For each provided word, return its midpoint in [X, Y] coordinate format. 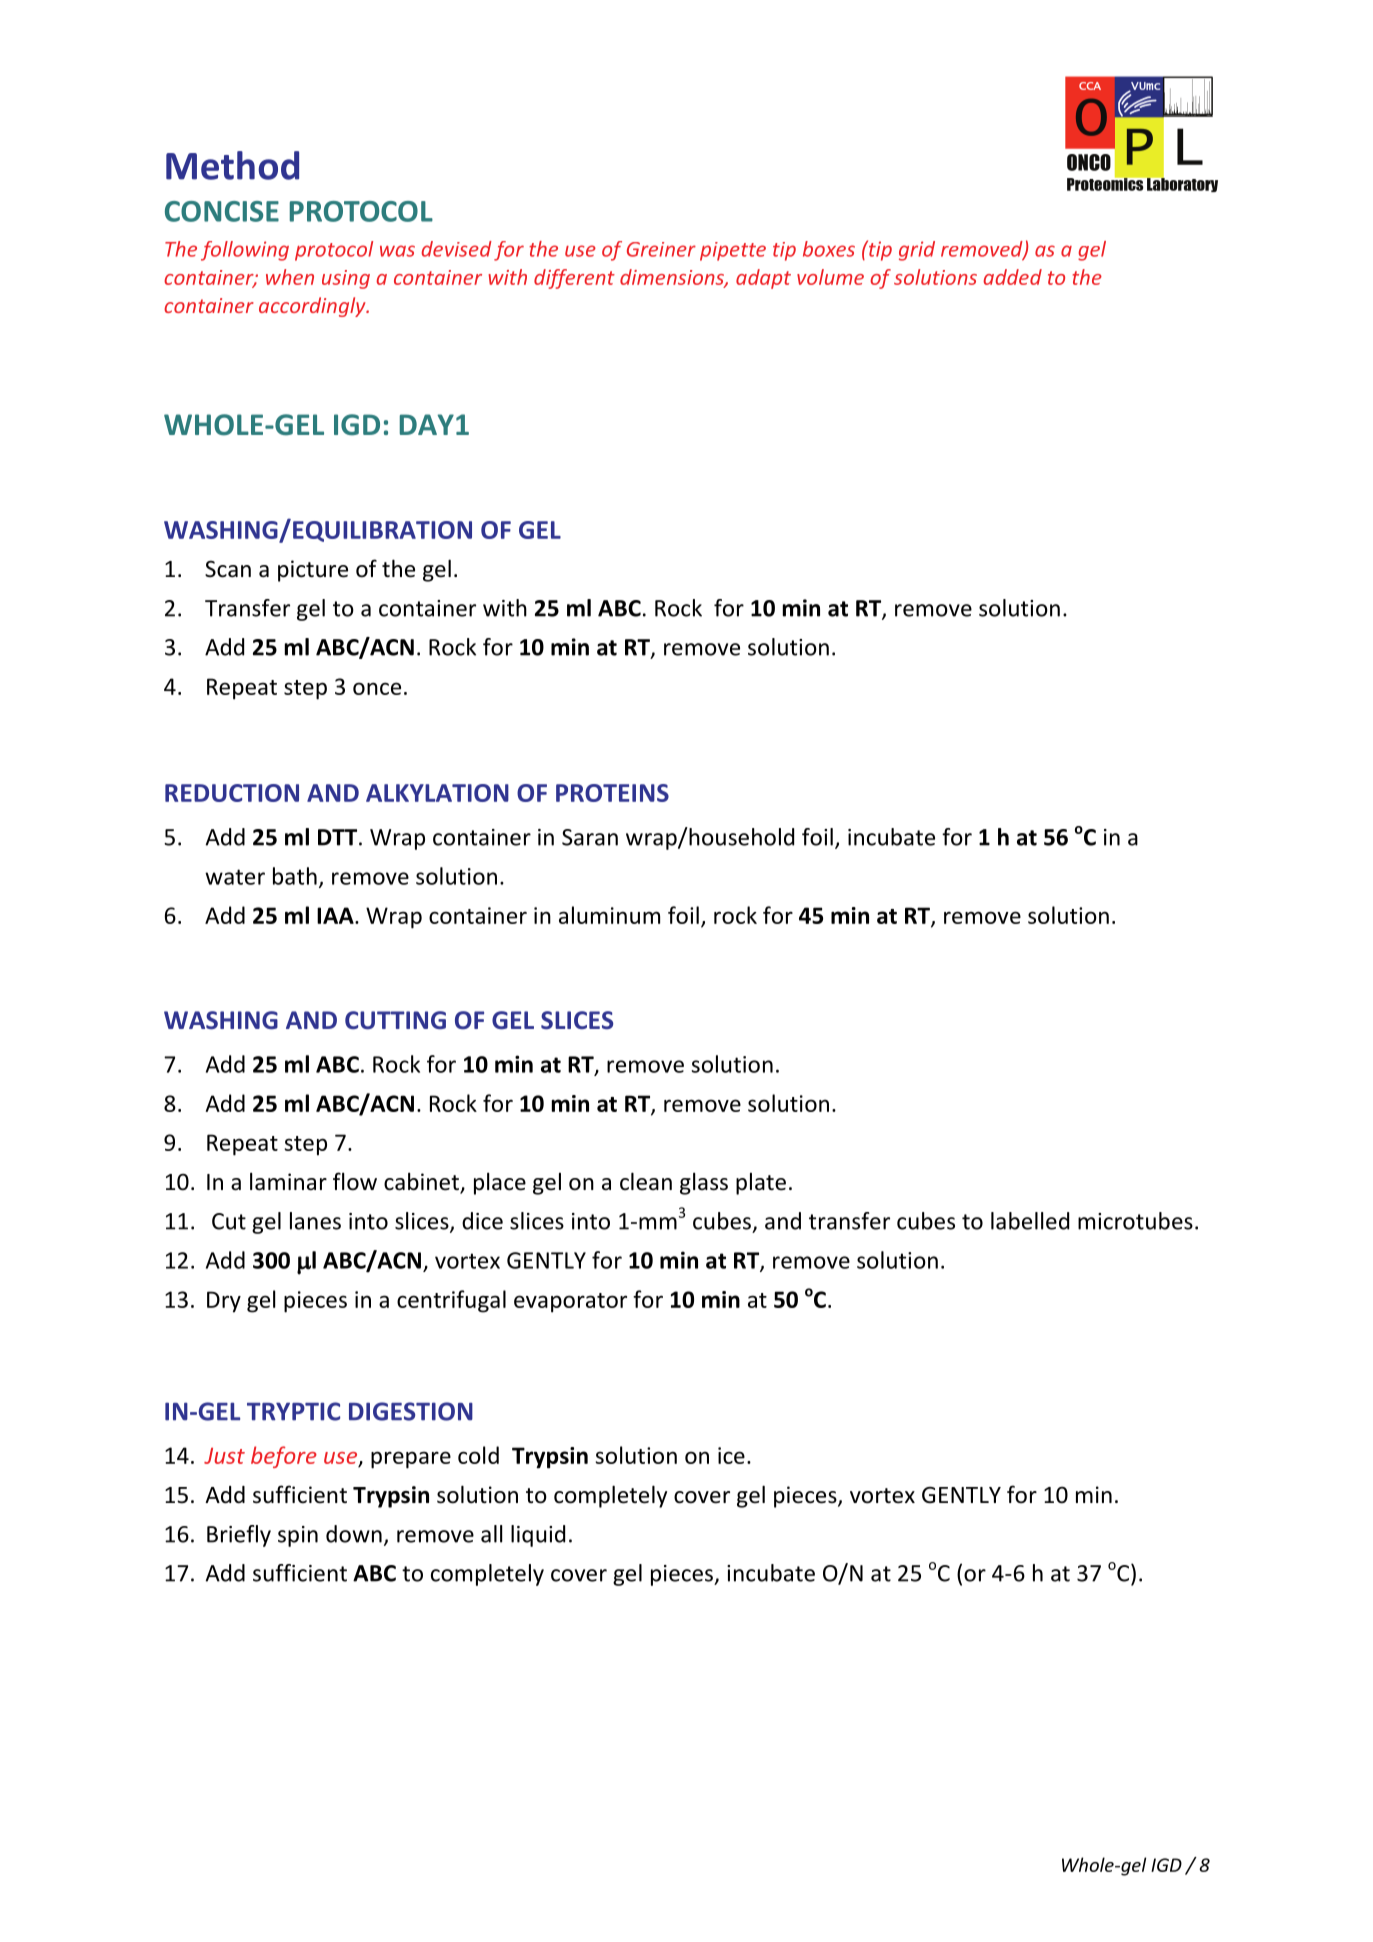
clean [646, 1181]
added [1012, 277]
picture [313, 571]
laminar [288, 1181]
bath [295, 876]
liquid [538, 1536]
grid [917, 251]
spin [298, 1536]
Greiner [661, 249]
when [290, 277]
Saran [590, 837]
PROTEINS [612, 793]
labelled [1030, 1221]
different [574, 279]
